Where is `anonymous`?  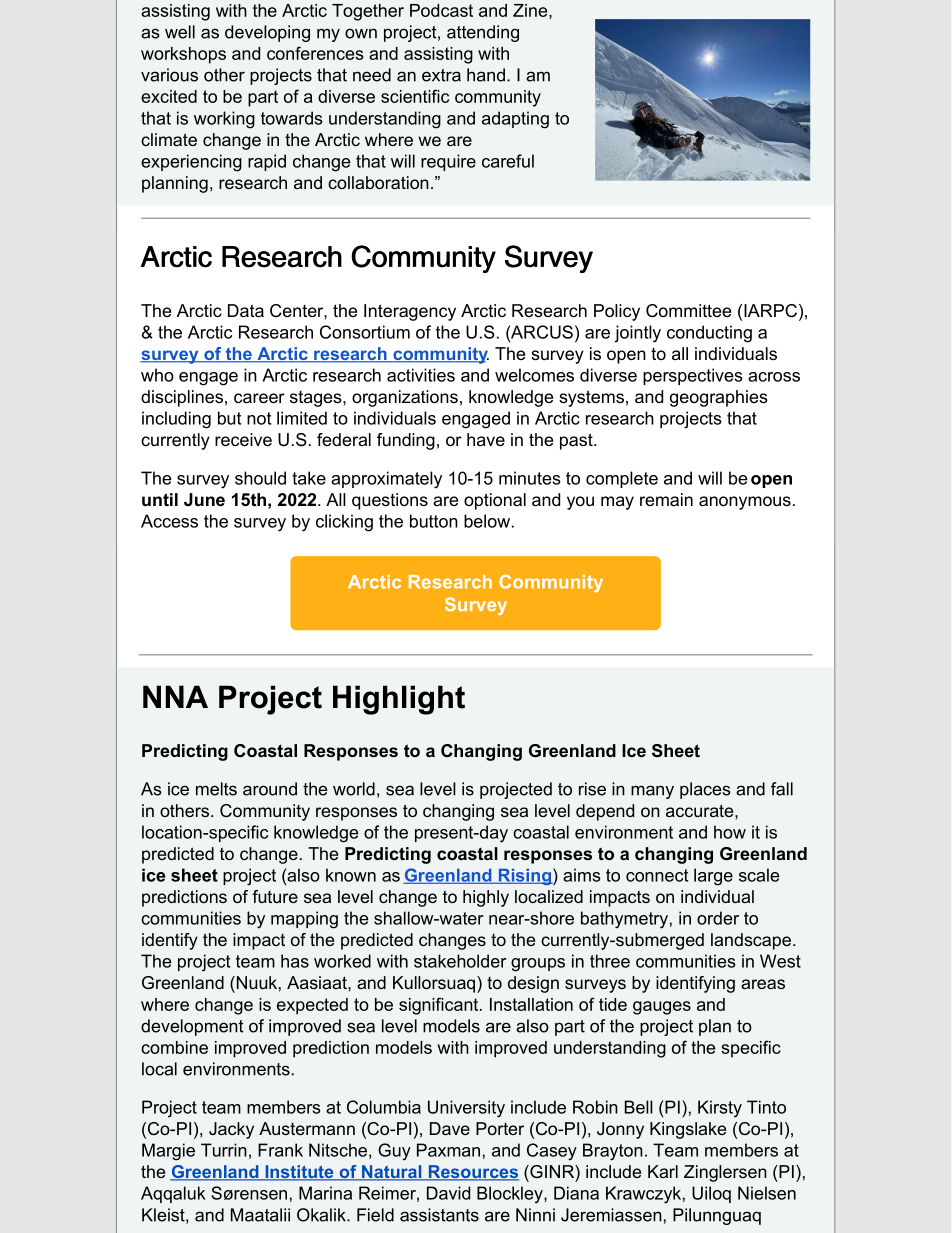
anonymous is located at coordinates (745, 503).
